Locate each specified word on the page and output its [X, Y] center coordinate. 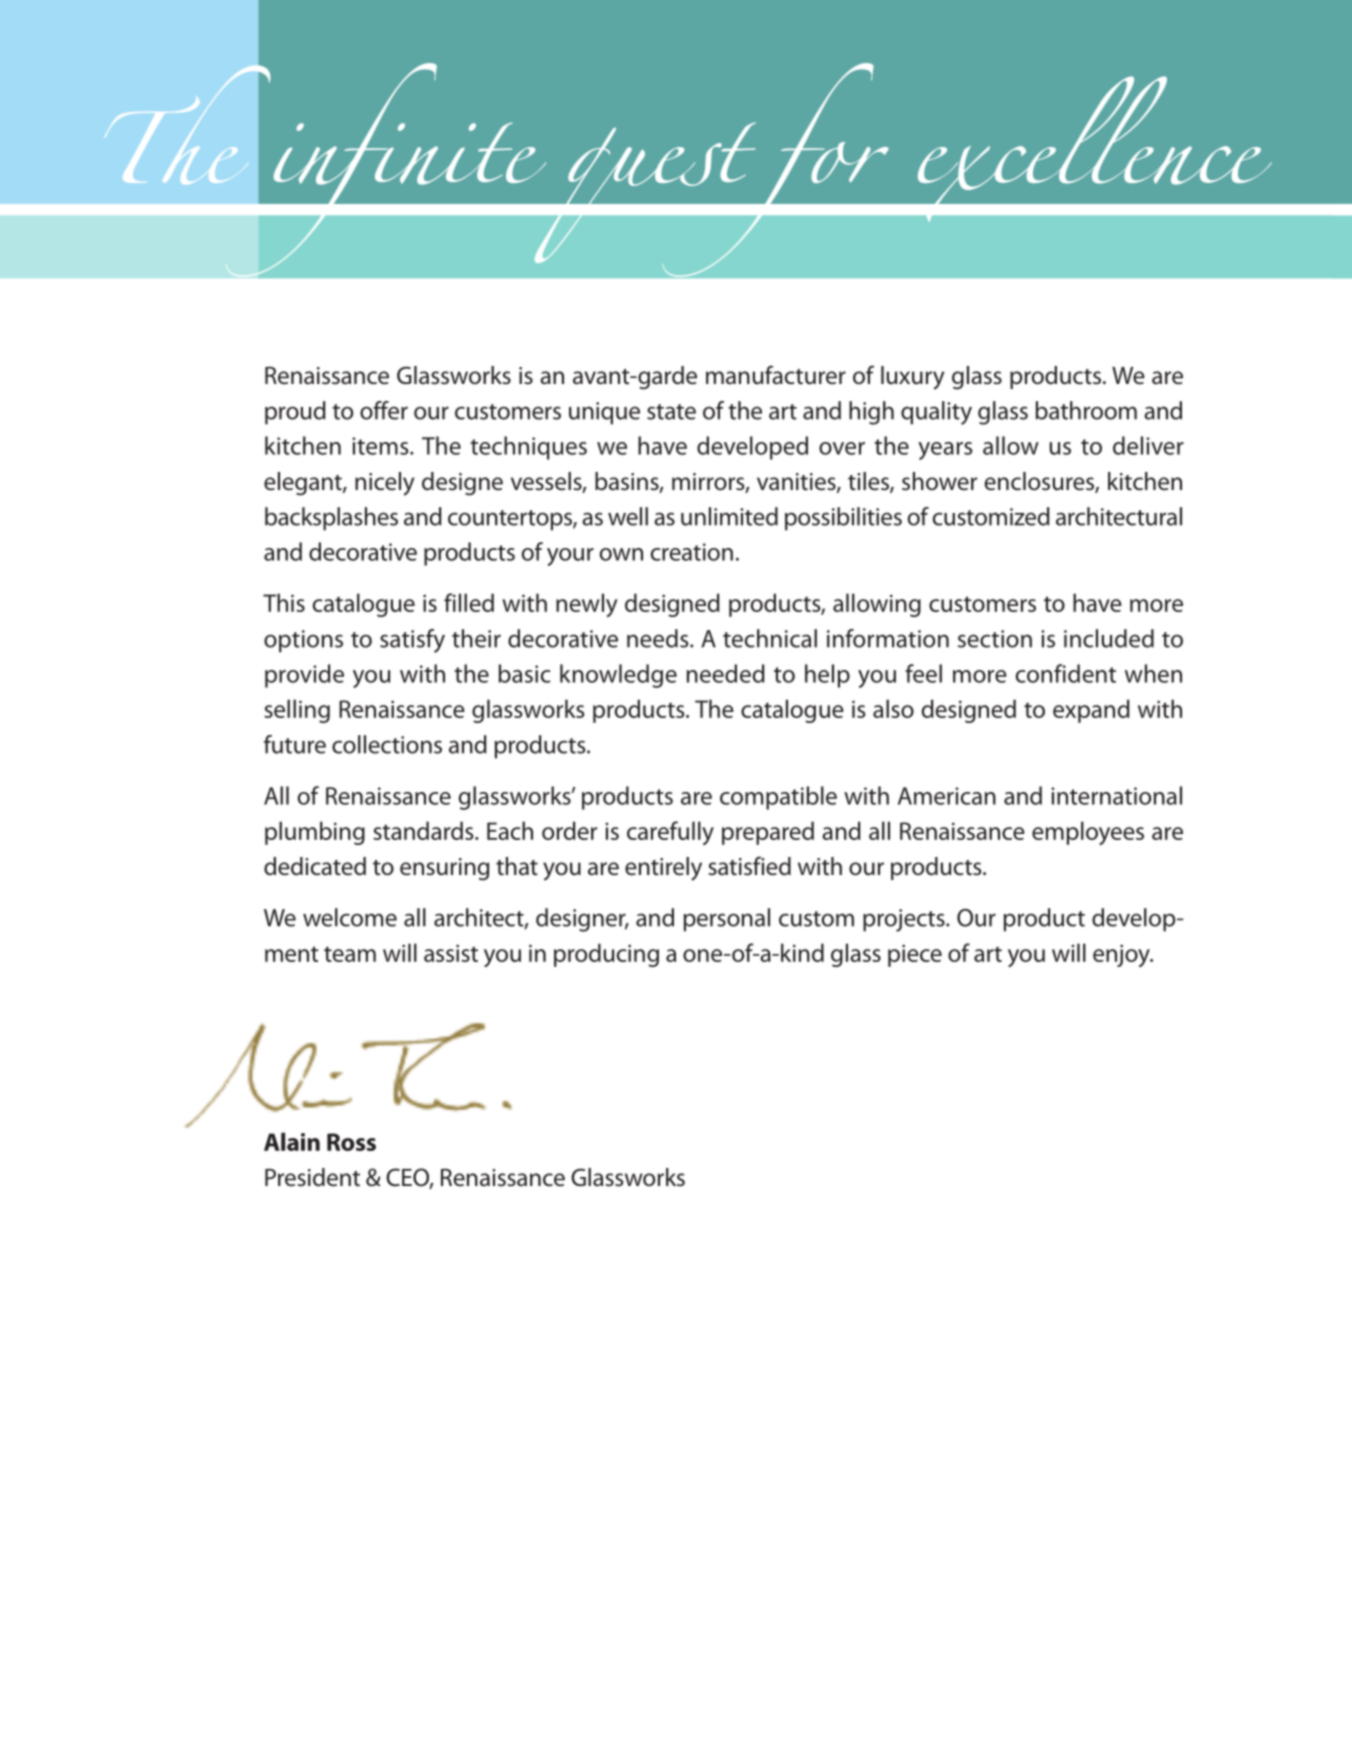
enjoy [1122, 955]
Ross [351, 1142]
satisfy [412, 641]
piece [915, 955]
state [671, 412]
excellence [1095, 149]
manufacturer [776, 375]
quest [645, 194]
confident [1065, 673]
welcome [350, 917]
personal [726, 920]
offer [384, 410]
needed [726, 673]
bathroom [1086, 410]
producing [606, 955]
